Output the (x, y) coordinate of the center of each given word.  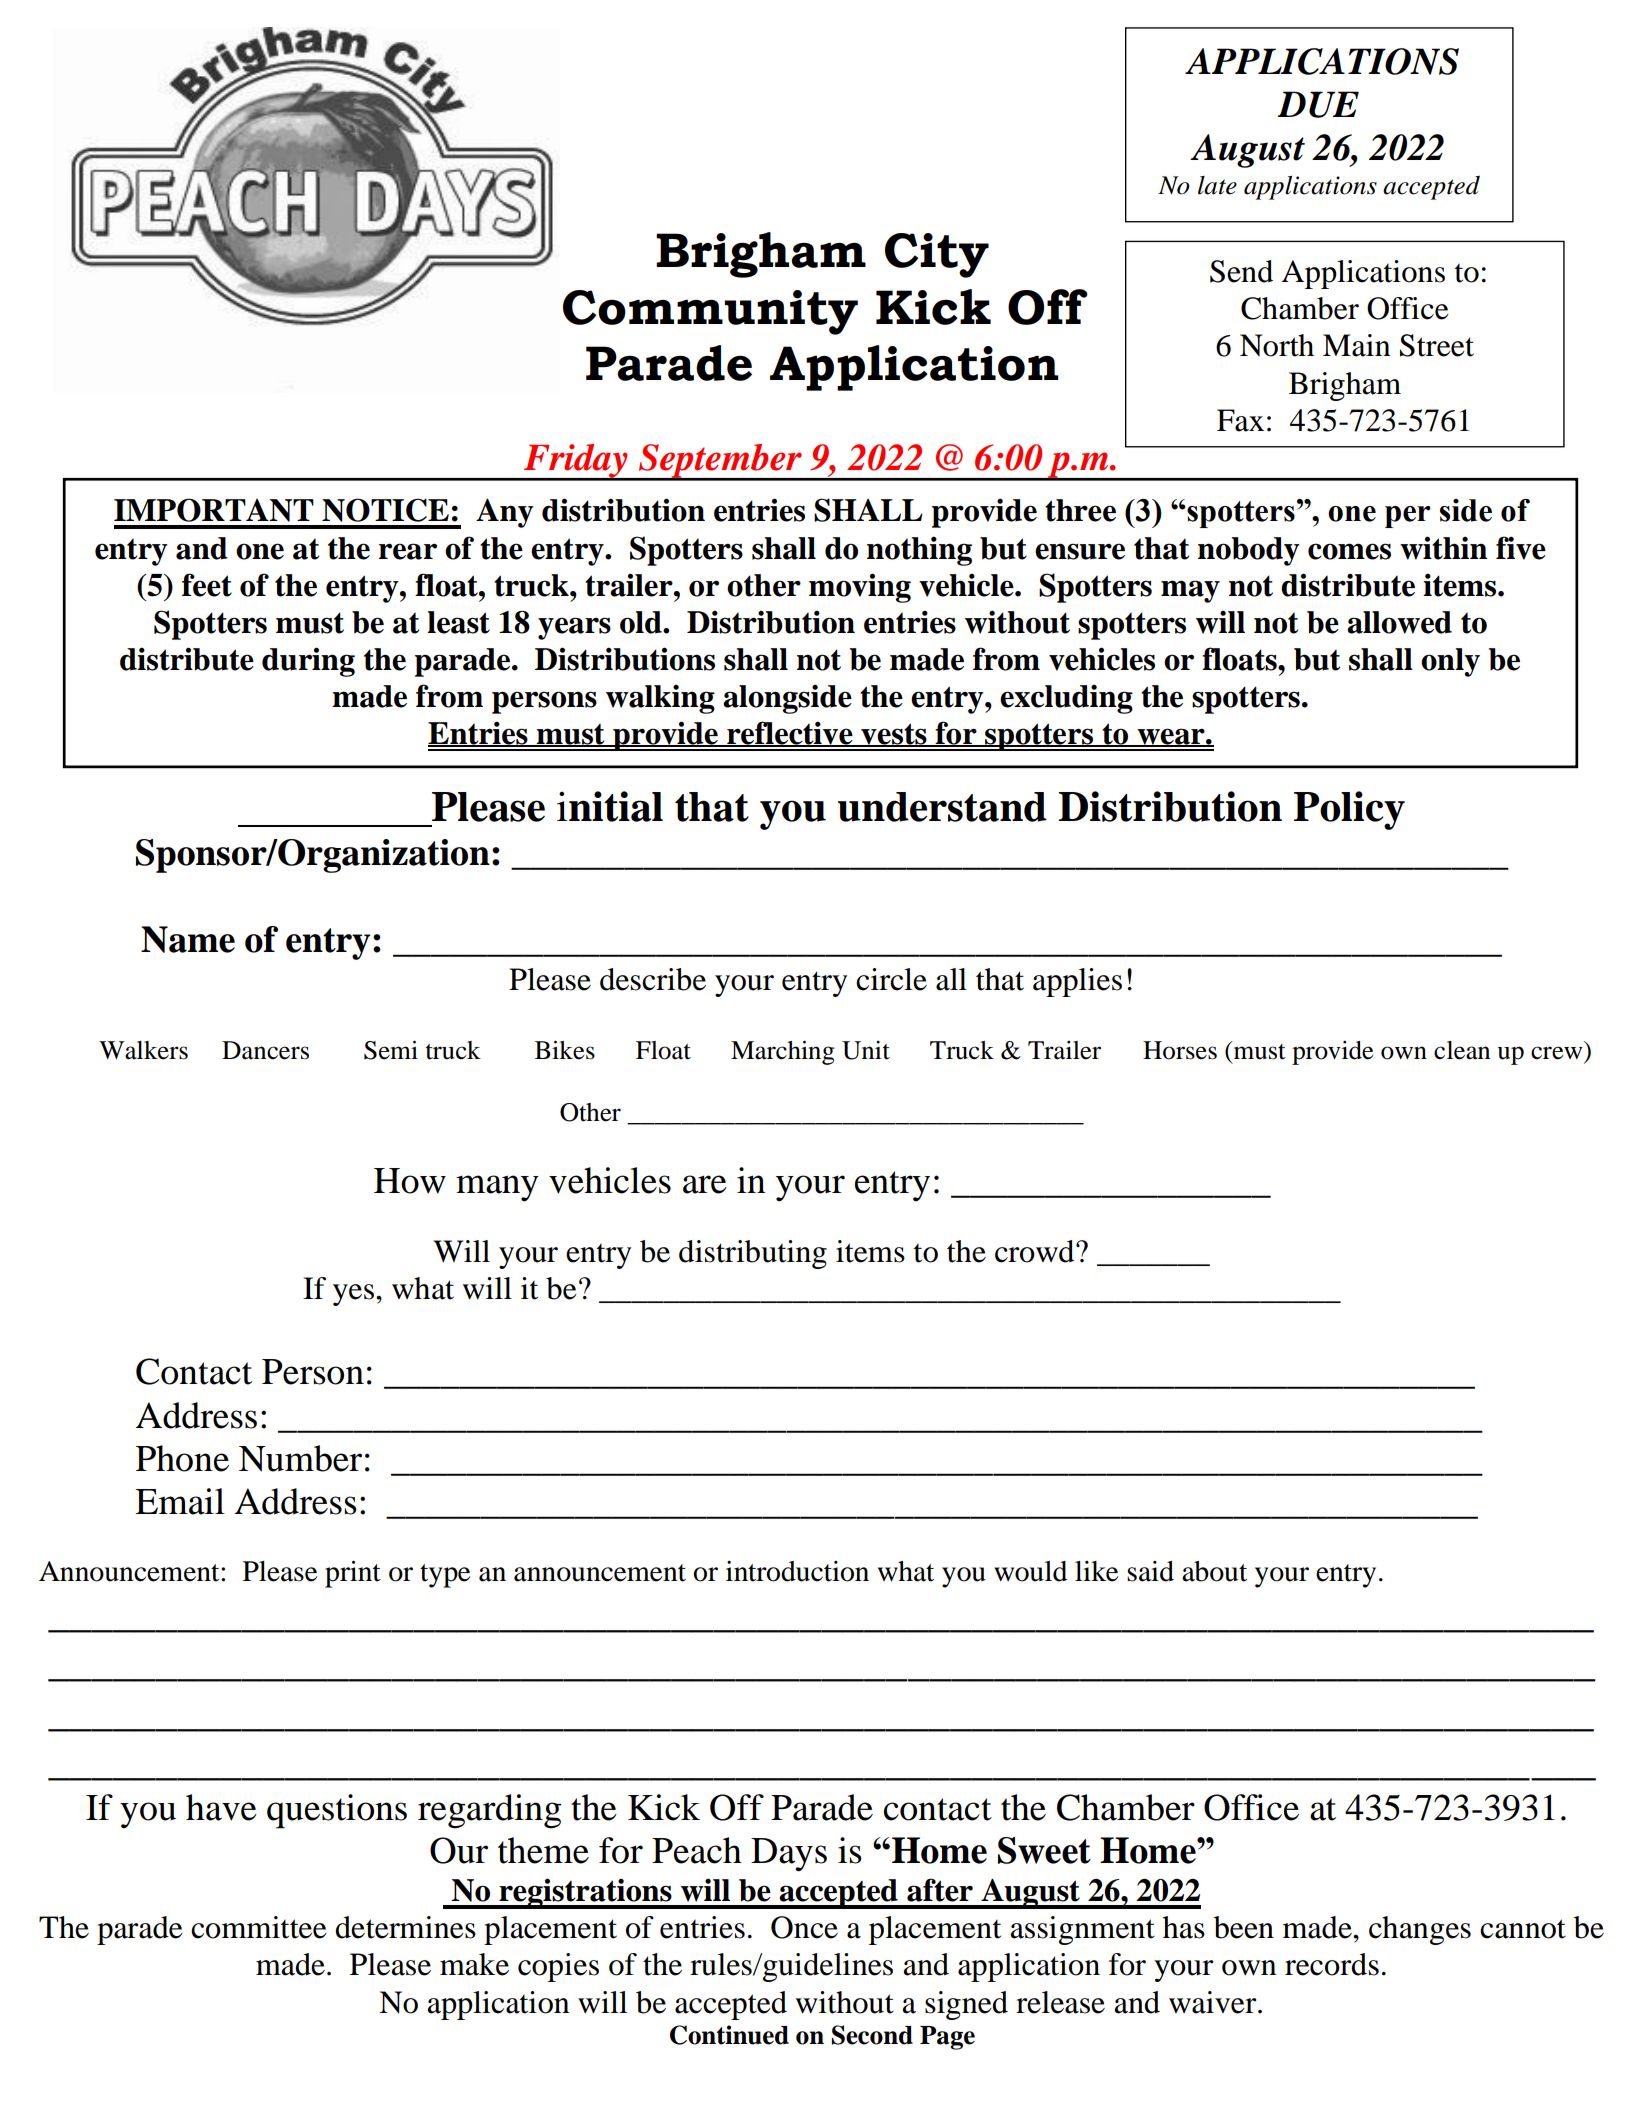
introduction (797, 1571)
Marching (783, 1052)
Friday (576, 462)
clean (1462, 1050)
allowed (1399, 622)
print (353, 1574)
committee (259, 1927)
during (308, 662)
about (1214, 1571)
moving (860, 588)
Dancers (265, 1050)
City (937, 255)
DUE (1318, 104)
